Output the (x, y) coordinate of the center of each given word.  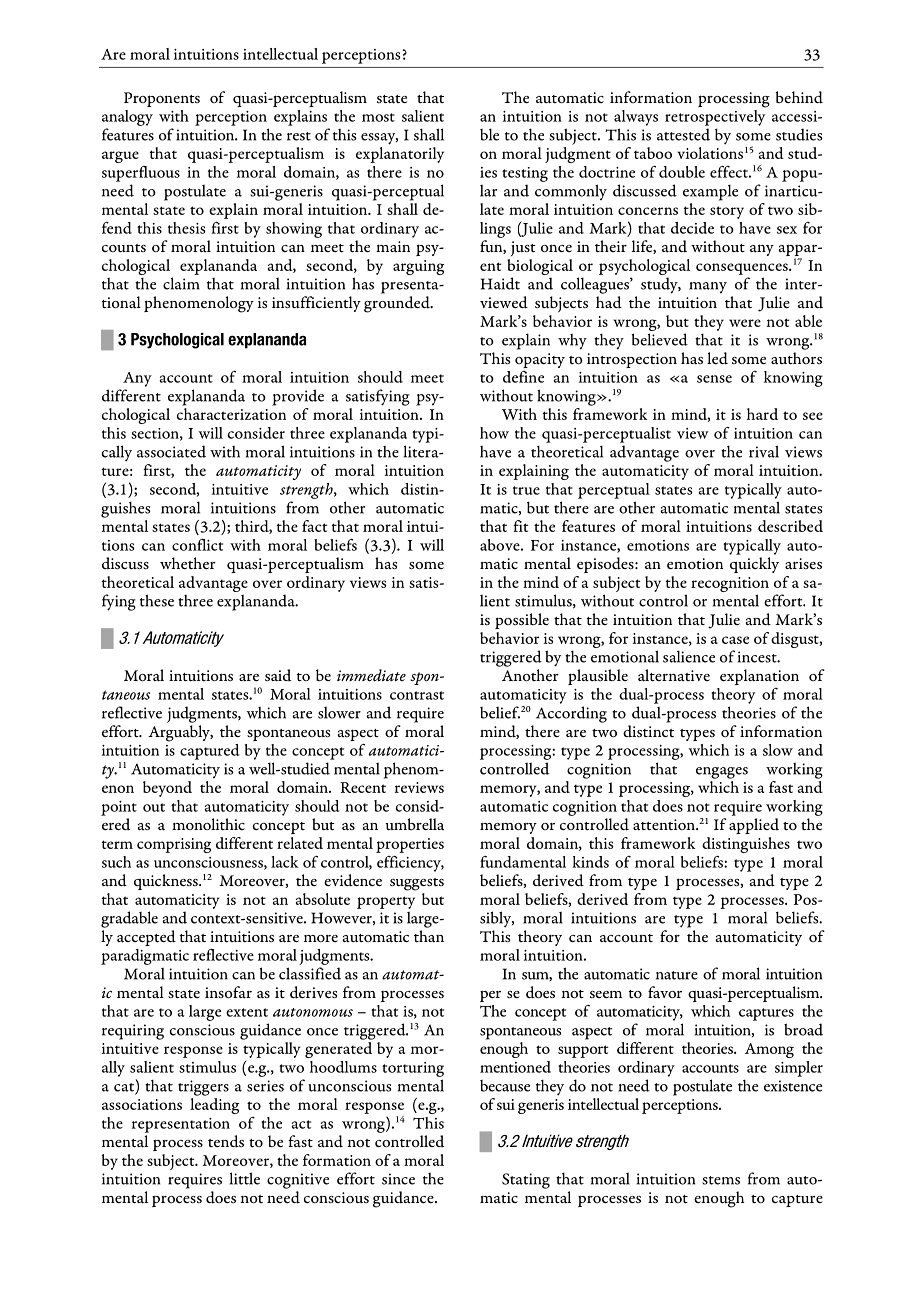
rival (764, 451)
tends (226, 1141)
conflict (197, 545)
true (526, 490)
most (378, 117)
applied (754, 826)
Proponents (162, 99)
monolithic (208, 824)
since (398, 1179)
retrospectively (715, 116)
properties (410, 845)
